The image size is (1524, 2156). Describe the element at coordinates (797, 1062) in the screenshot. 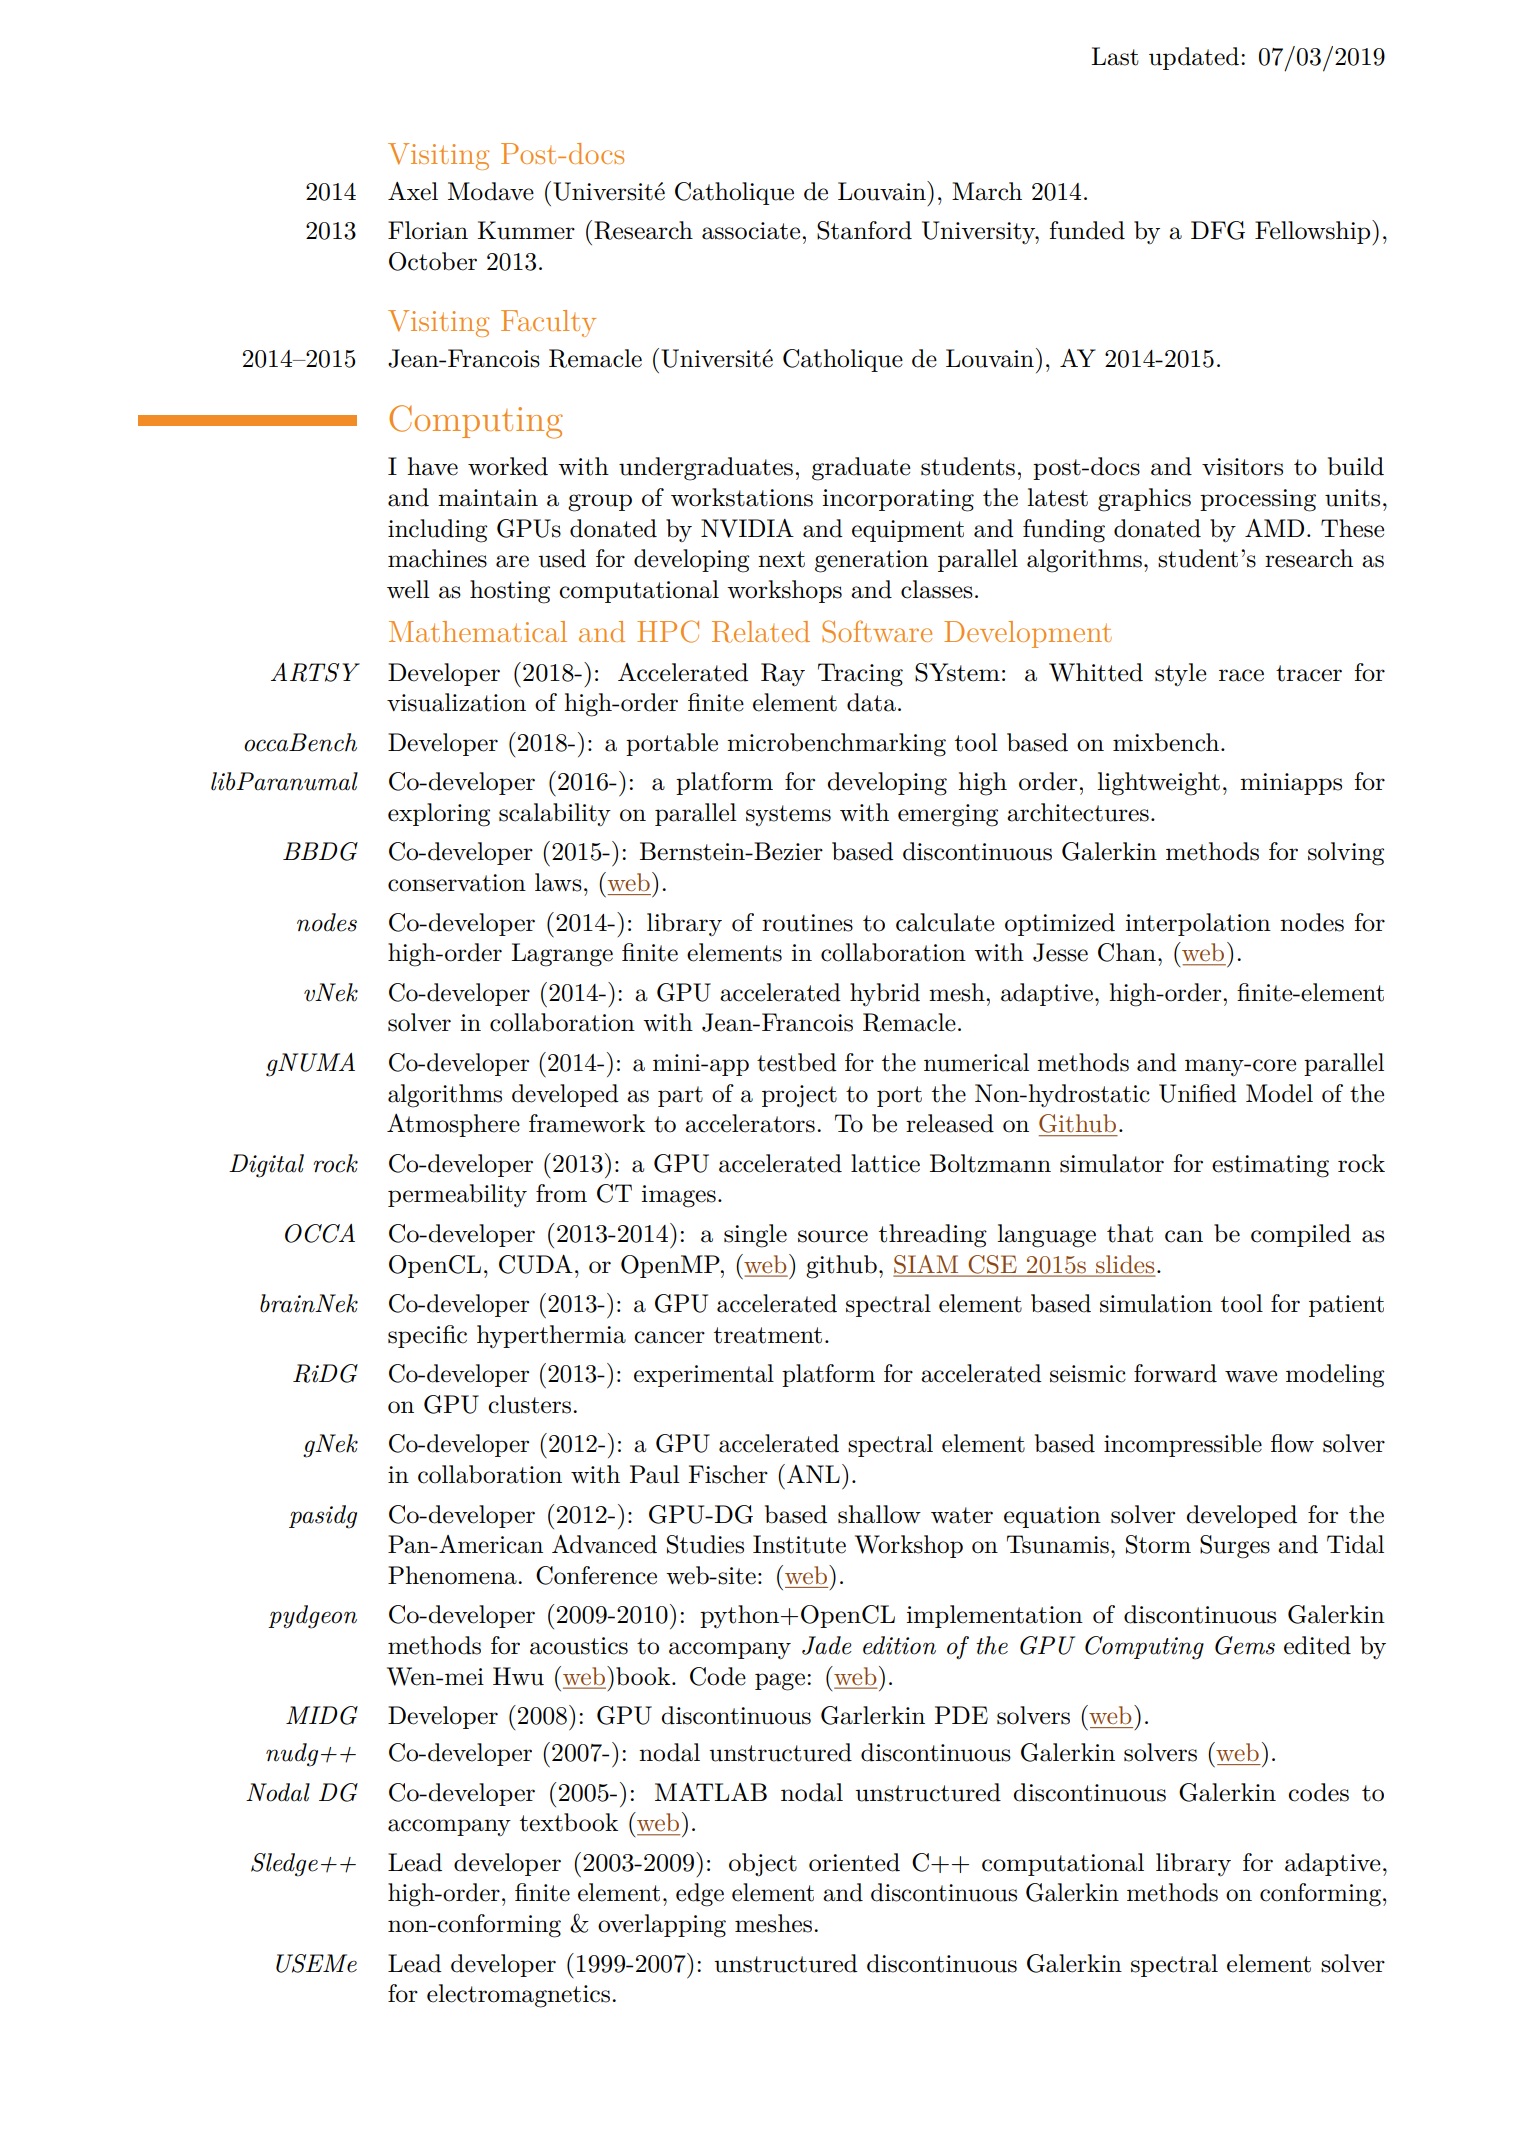

I see `testbed` at that location.
